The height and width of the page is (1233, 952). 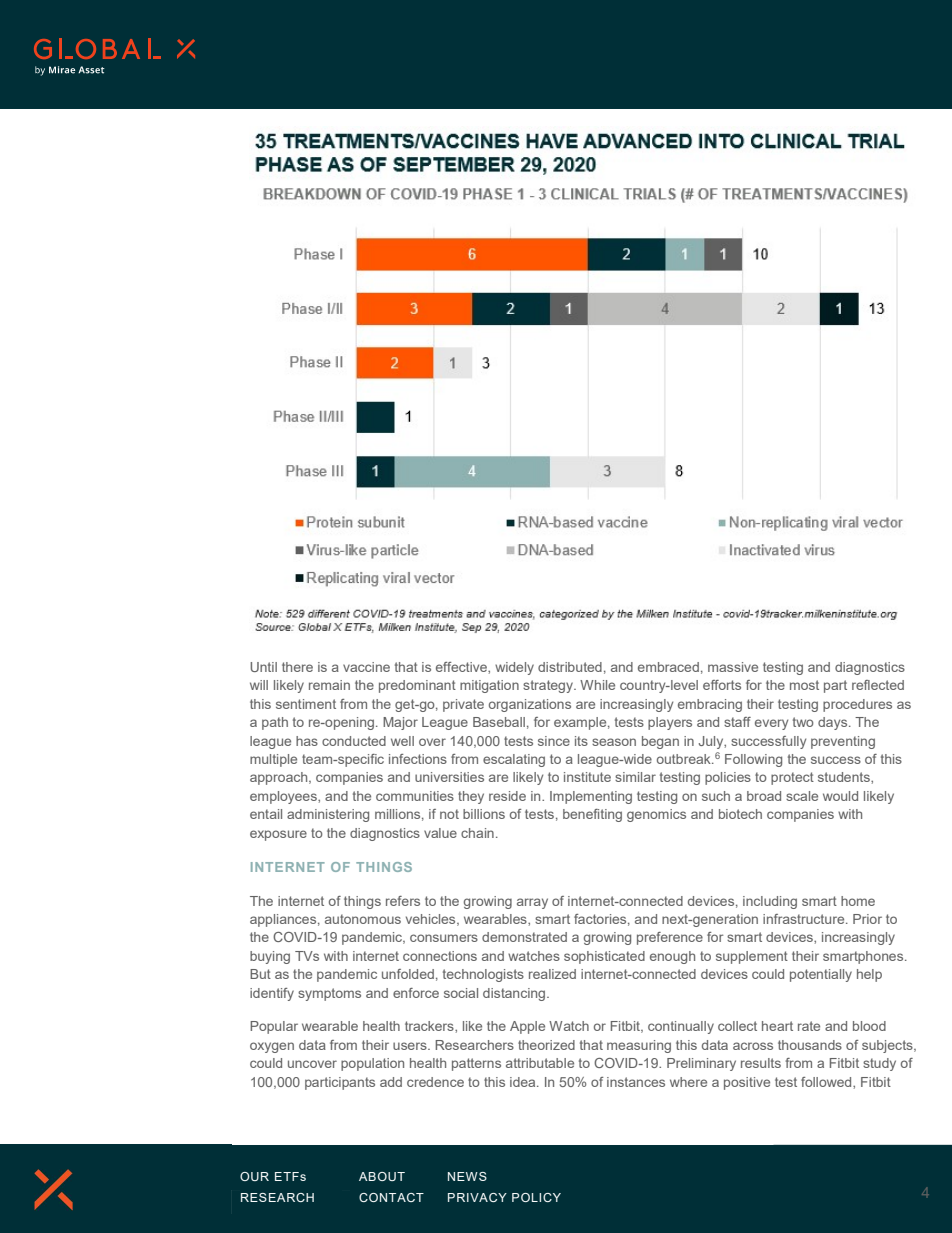 What do you see at coordinates (372, 1064) in the page?
I see `population` at bounding box center [372, 1064].
